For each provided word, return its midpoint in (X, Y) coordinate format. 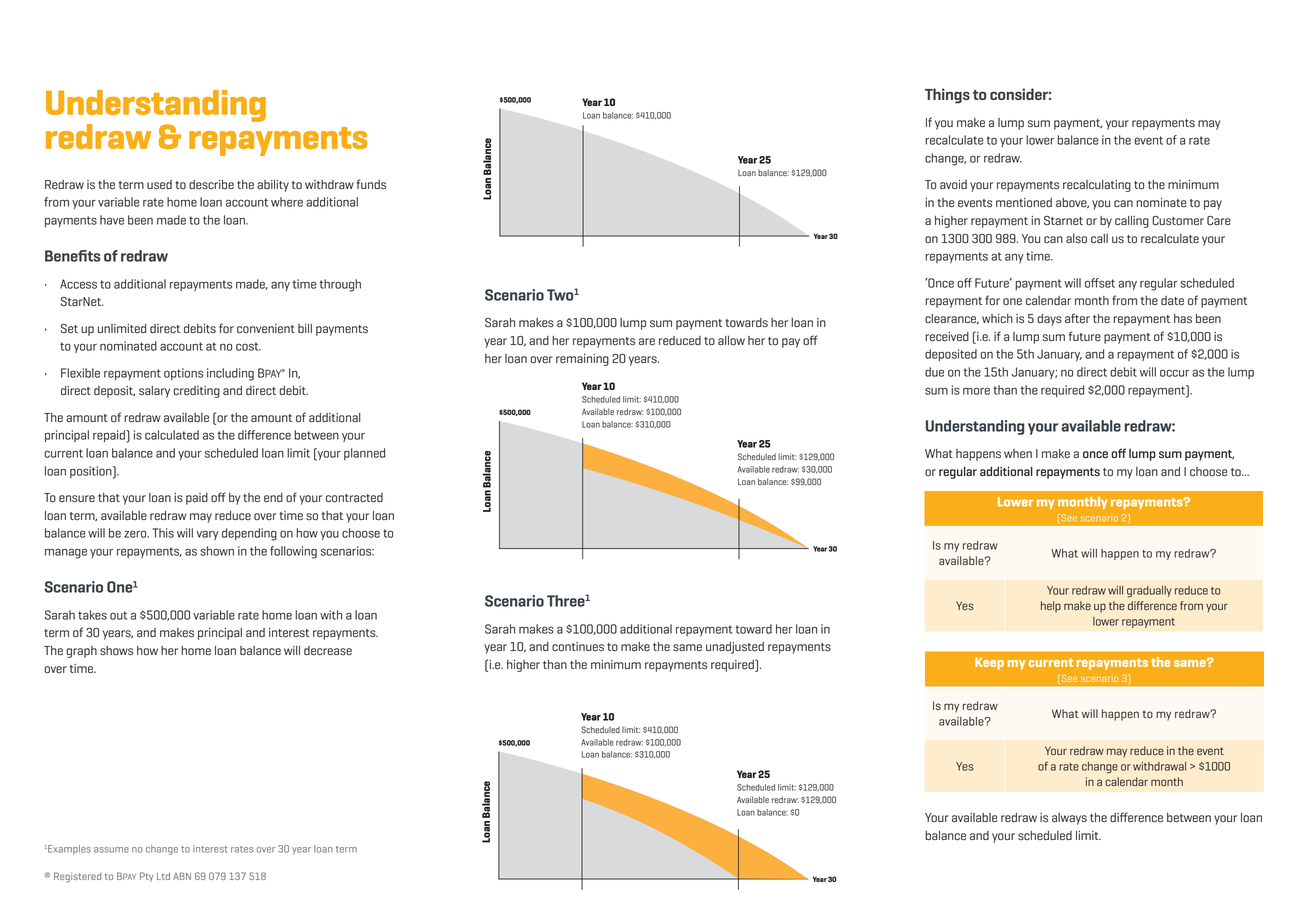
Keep (989, 663)
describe (211, 184)
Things (947, 96)
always (1069, 819)
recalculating (1097, 186)
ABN (182, 876)
